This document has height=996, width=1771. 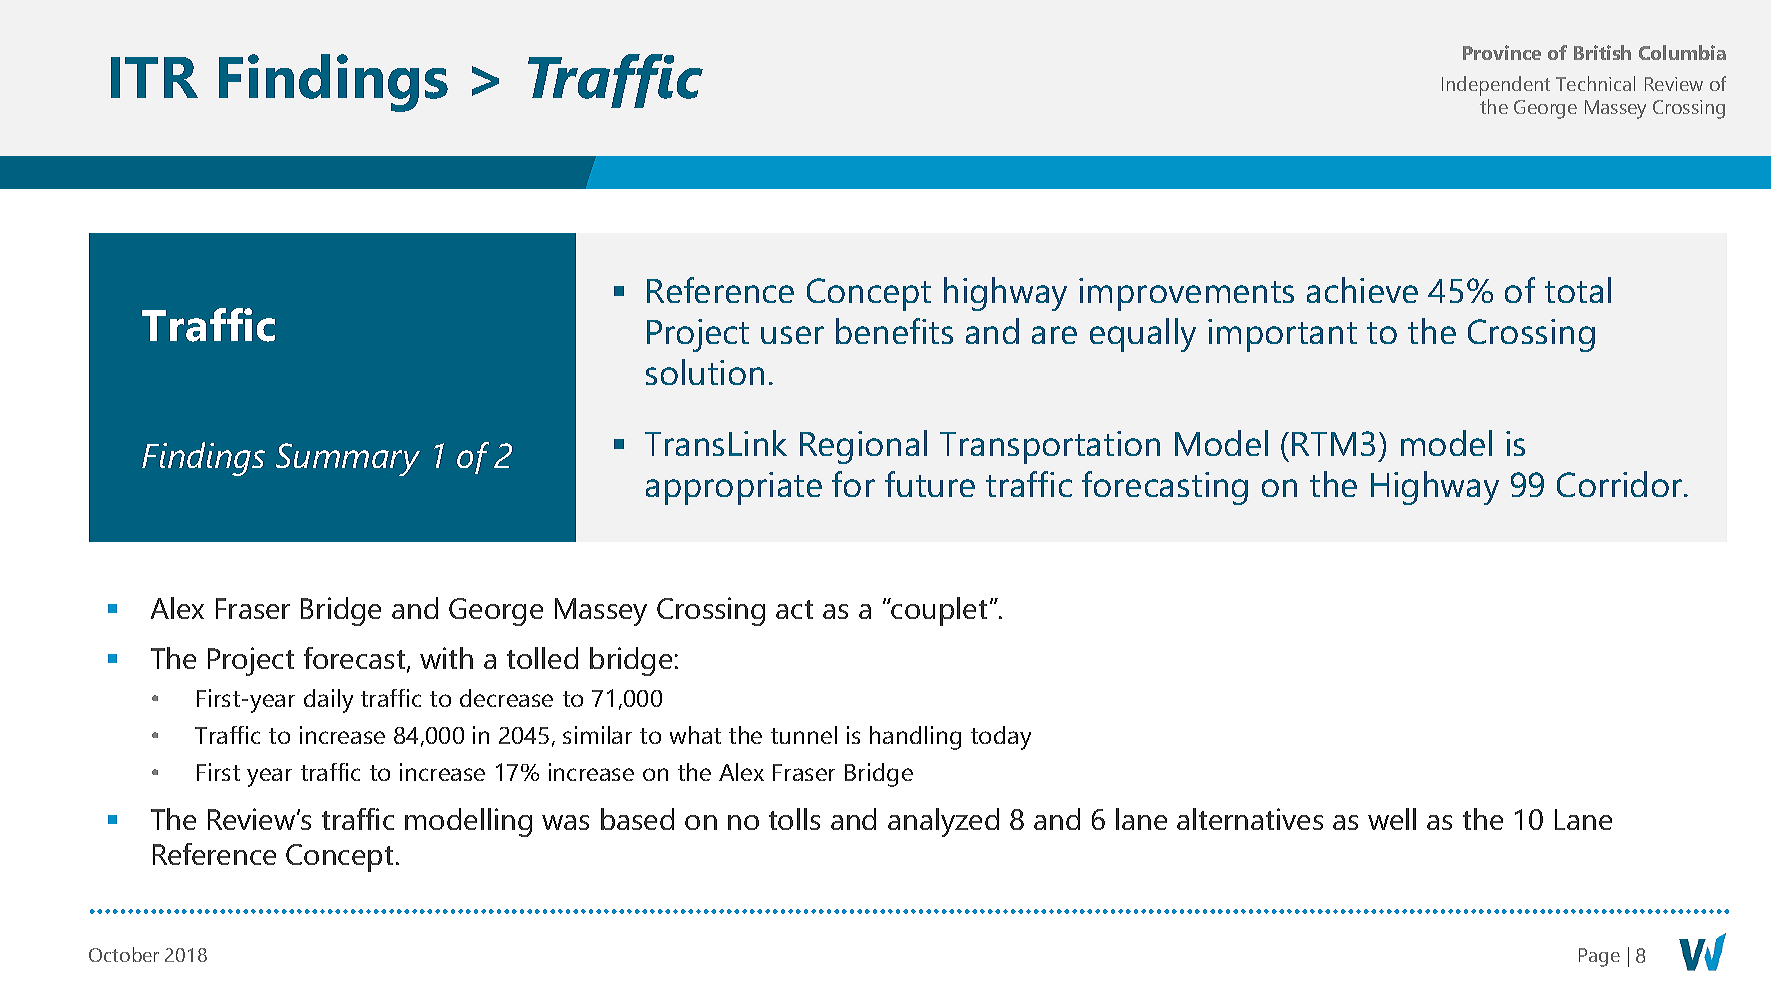 I want to click on Page, so click(x=1599, y=957).
